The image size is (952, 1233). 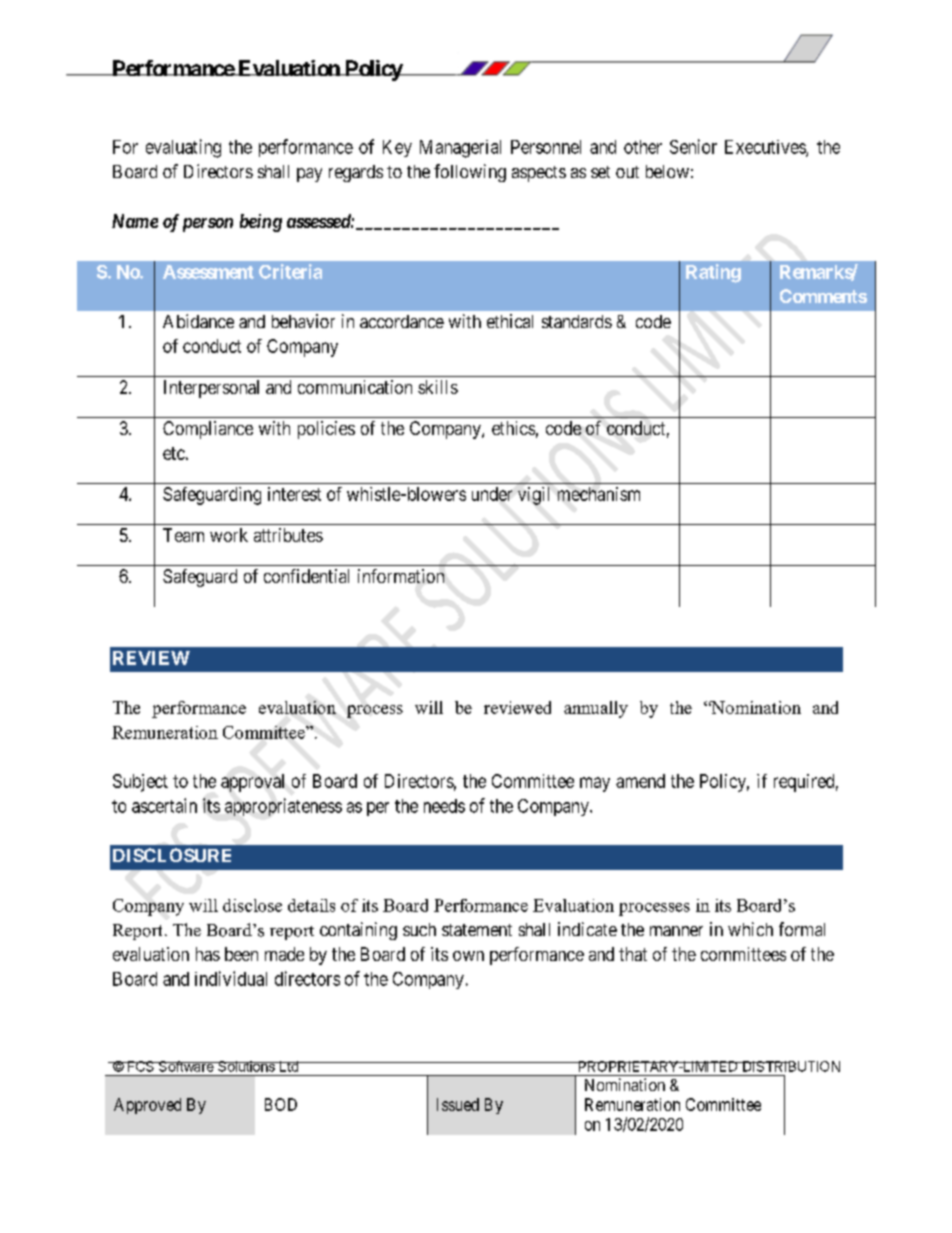 I want to click on Issued, so click(x=458, y=1104).
